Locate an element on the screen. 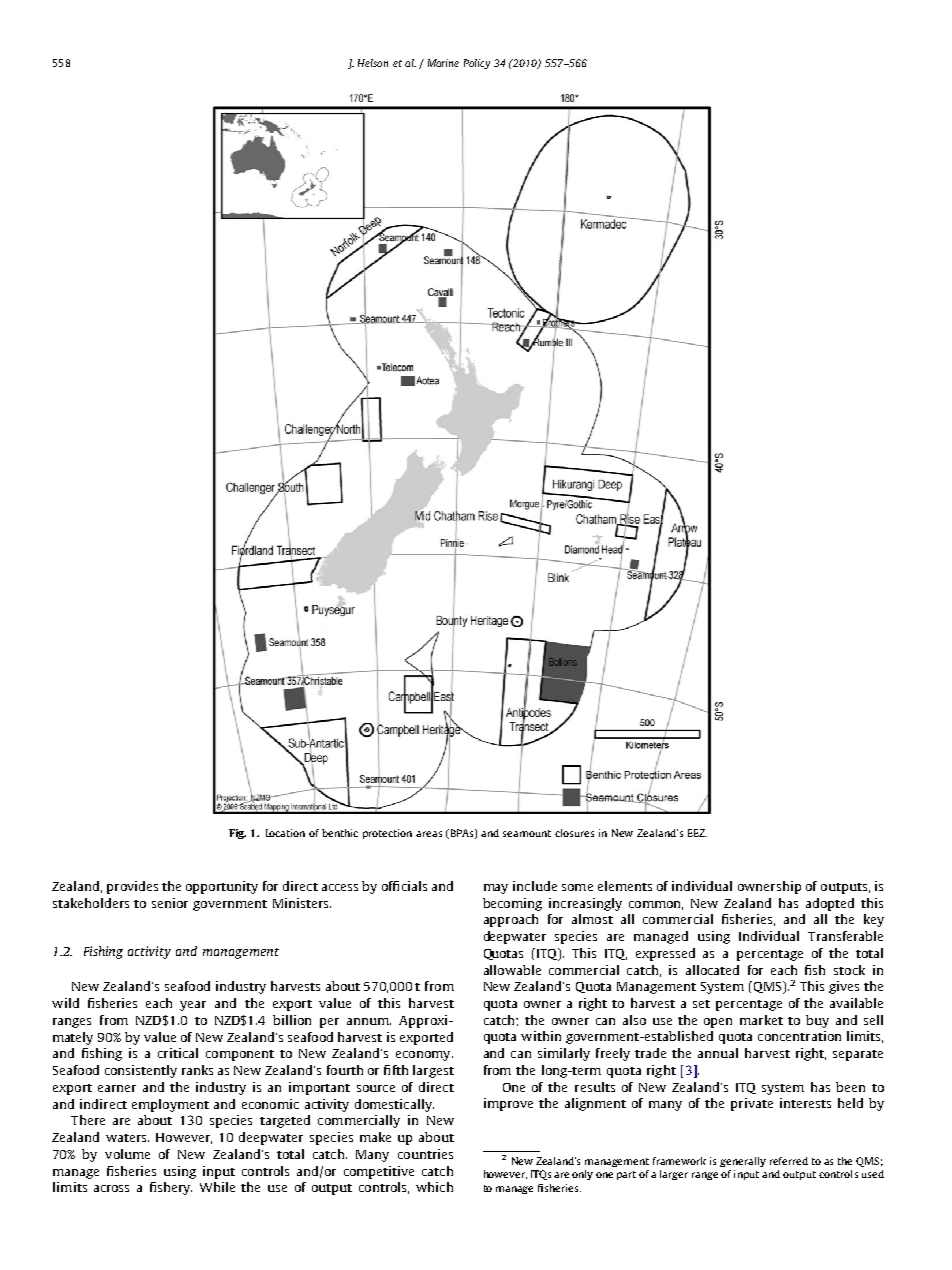 This screenshot has height=1270, width=952. Marine is located at coordinates (443, 63).
